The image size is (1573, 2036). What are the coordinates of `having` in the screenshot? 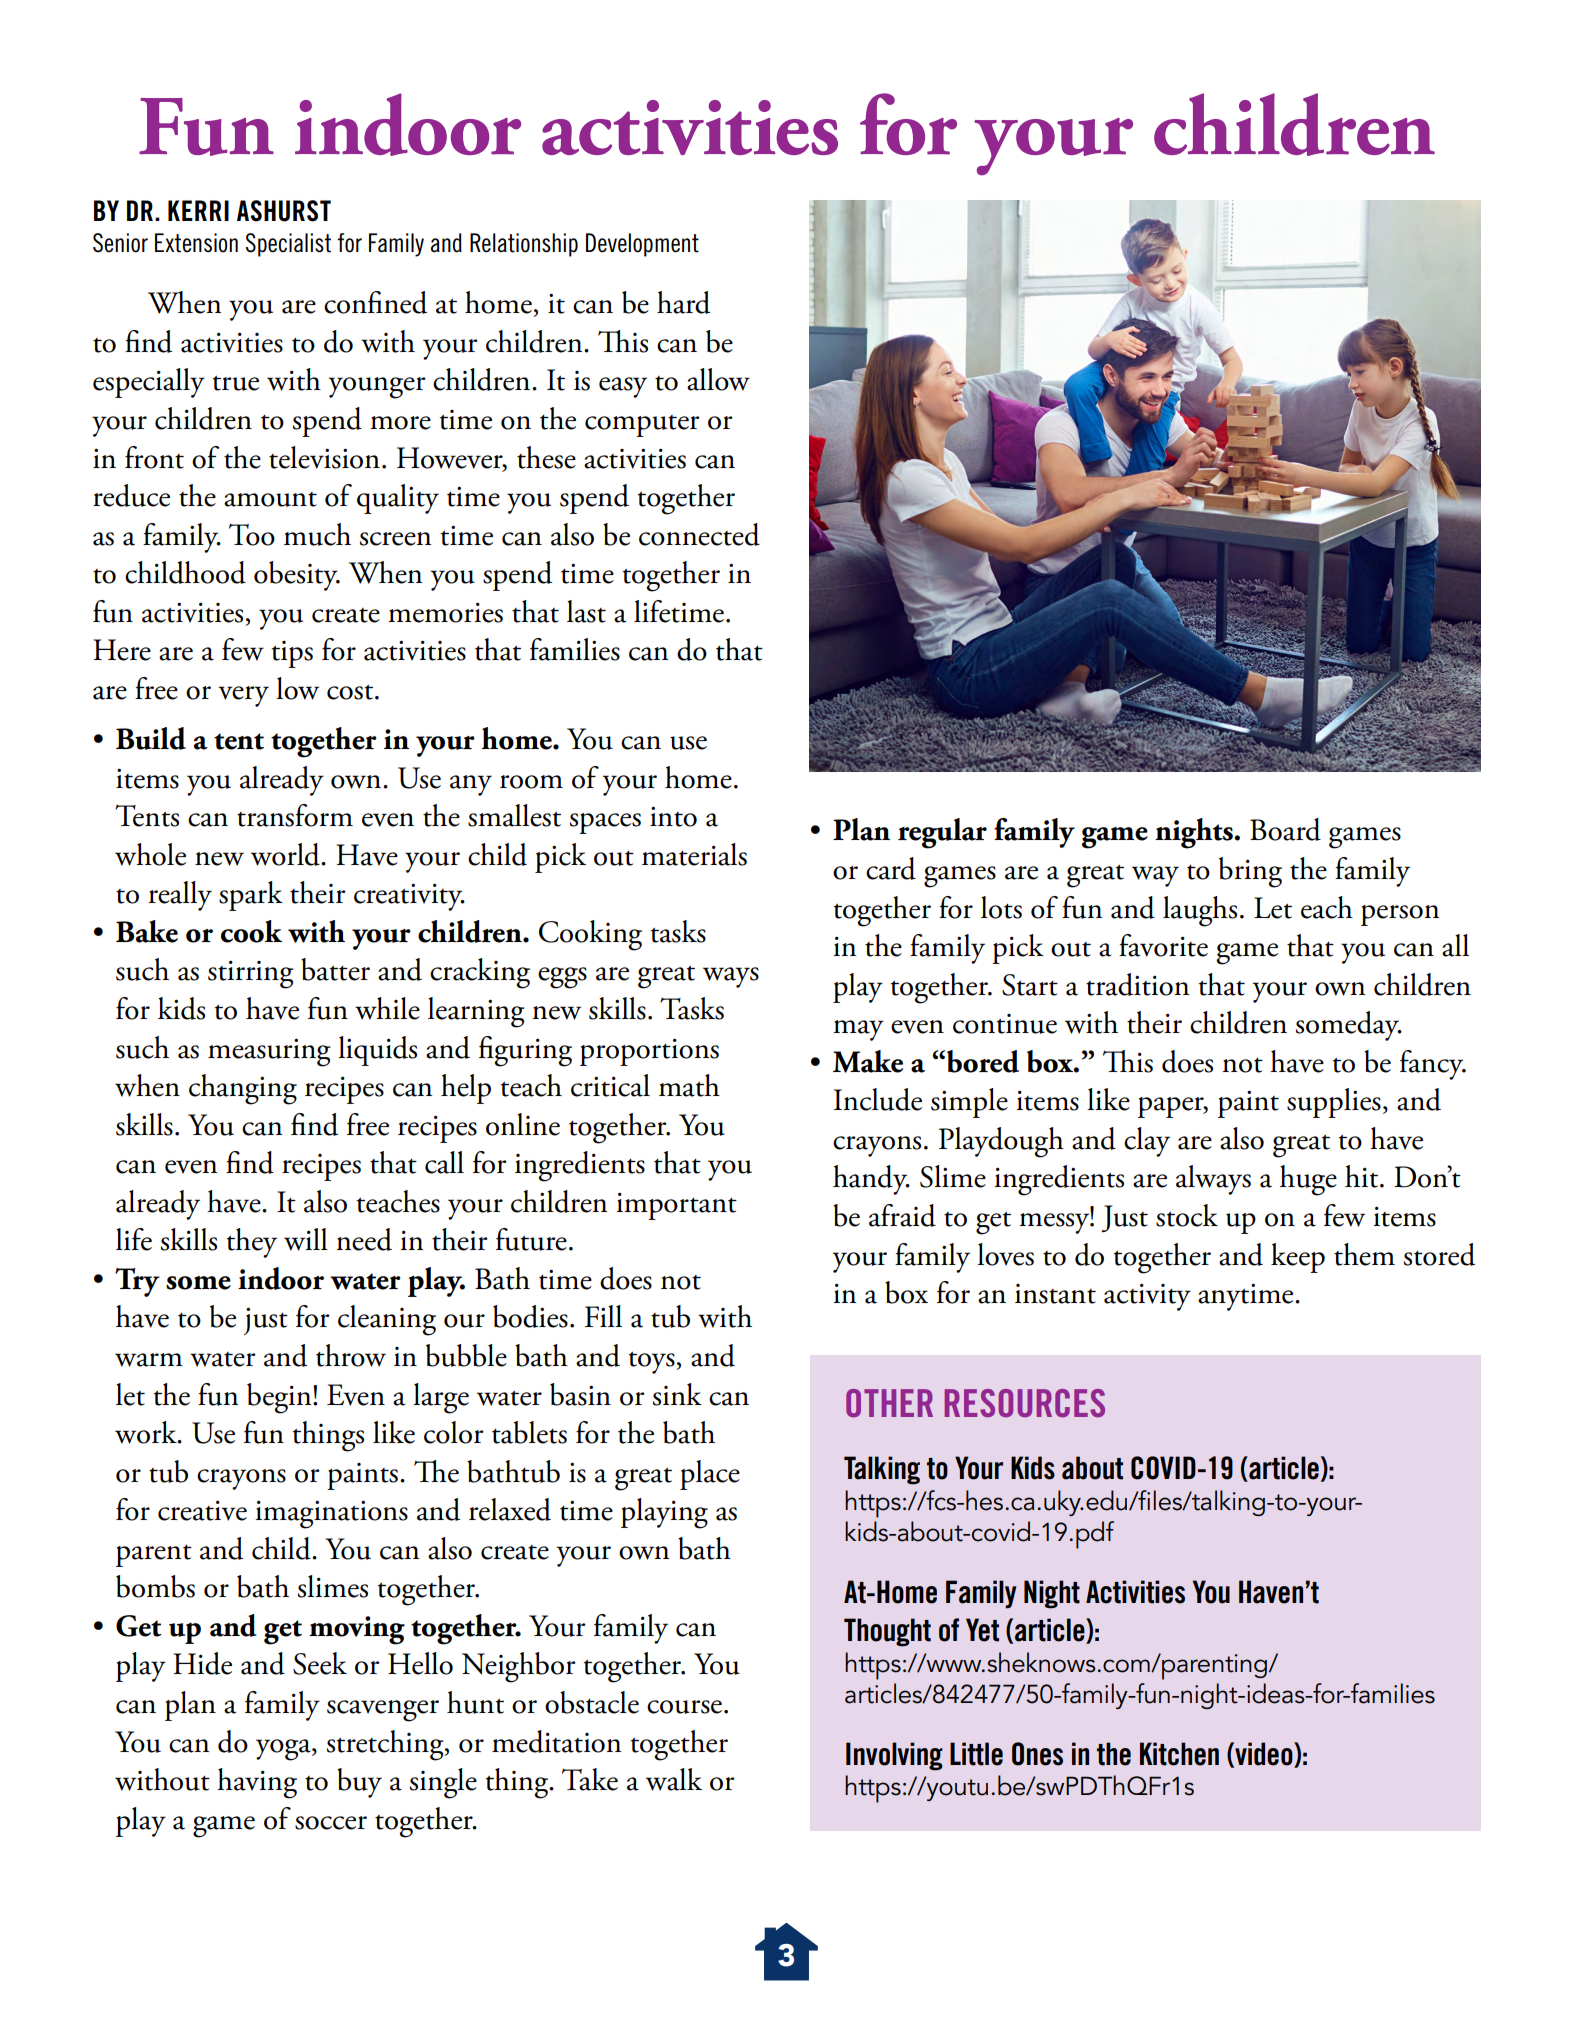 It's located at (257, 1783).
